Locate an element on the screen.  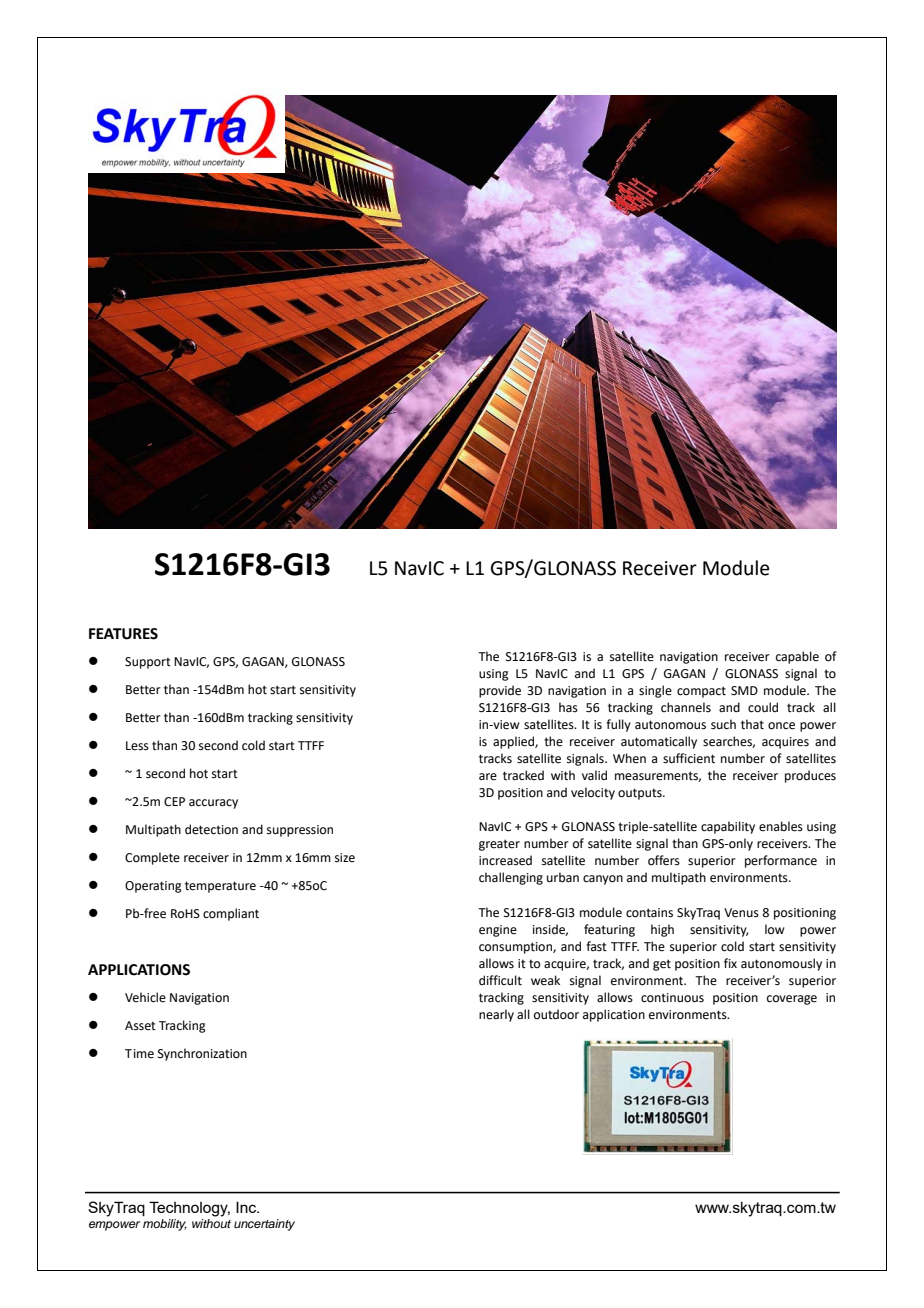
mobility is located at coordinates (165, 1225).
